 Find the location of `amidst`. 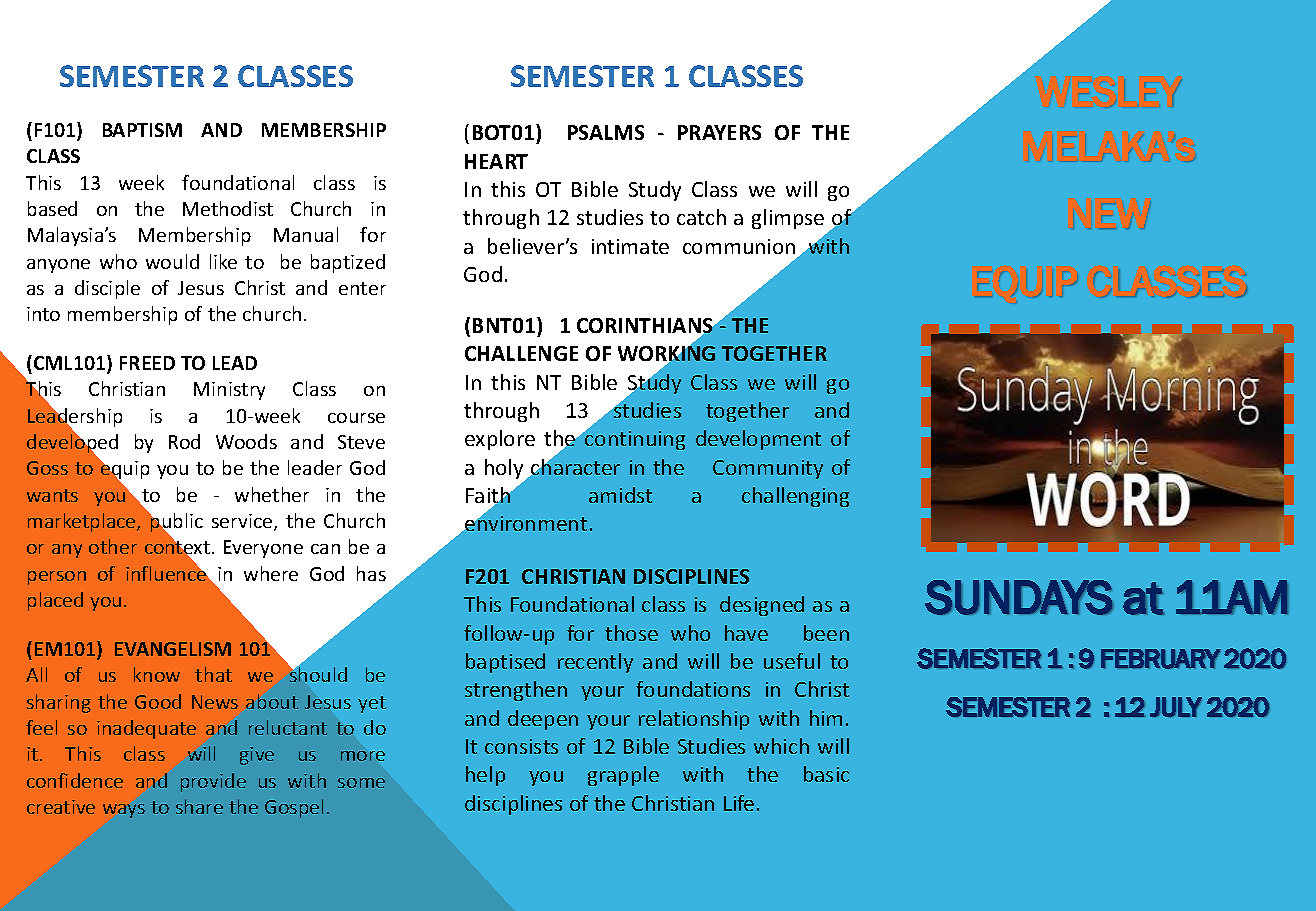

amidst is located at coordinates (620, 495).
